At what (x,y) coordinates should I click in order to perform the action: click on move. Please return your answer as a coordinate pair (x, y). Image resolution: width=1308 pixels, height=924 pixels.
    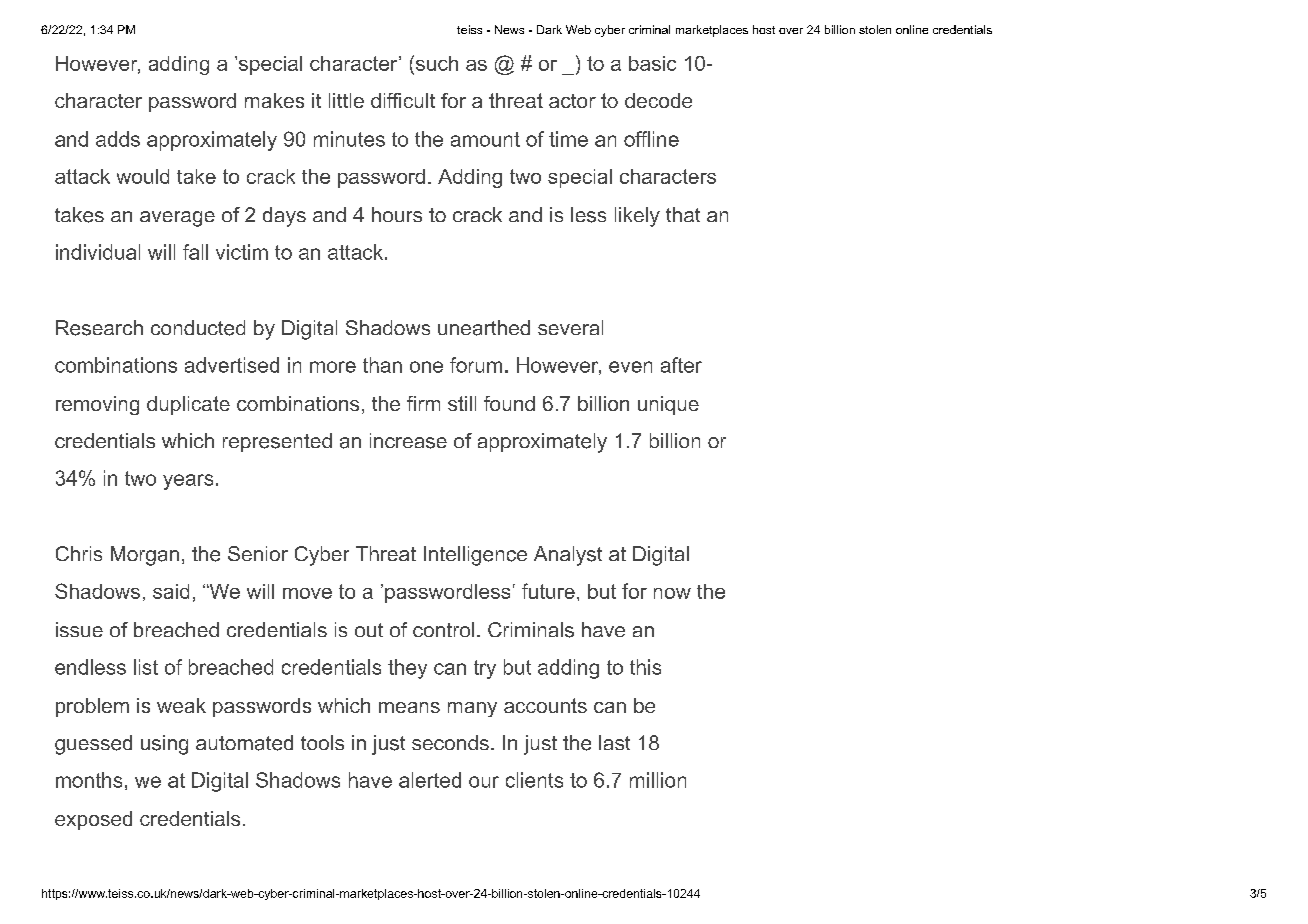
    Looking at the image, I should click on (307, 593).
